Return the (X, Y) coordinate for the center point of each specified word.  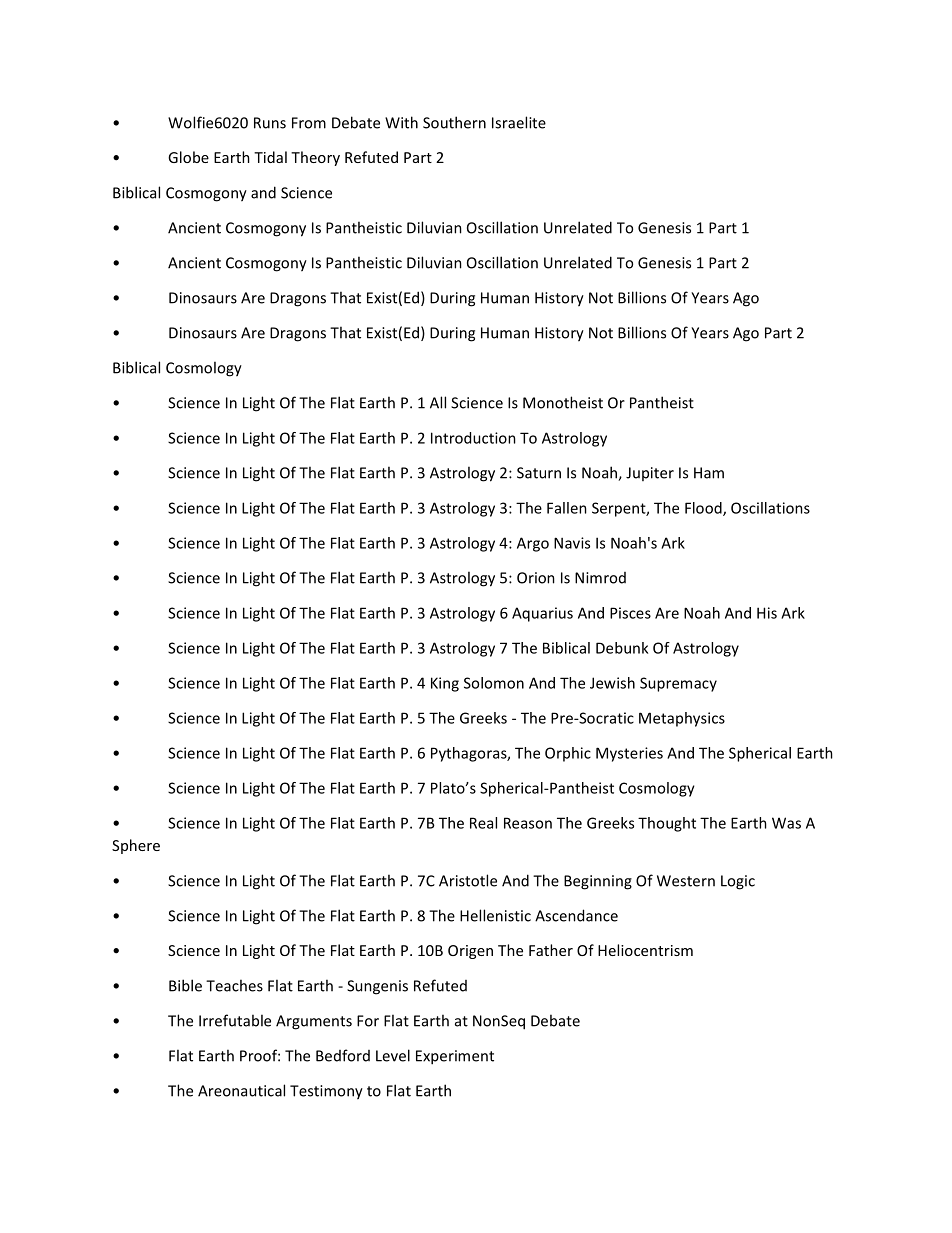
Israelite (519, 122)
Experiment (455, 1057)
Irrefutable (235, 1020)
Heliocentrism (645, 950)
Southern (454, 122)
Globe (188, 157)
